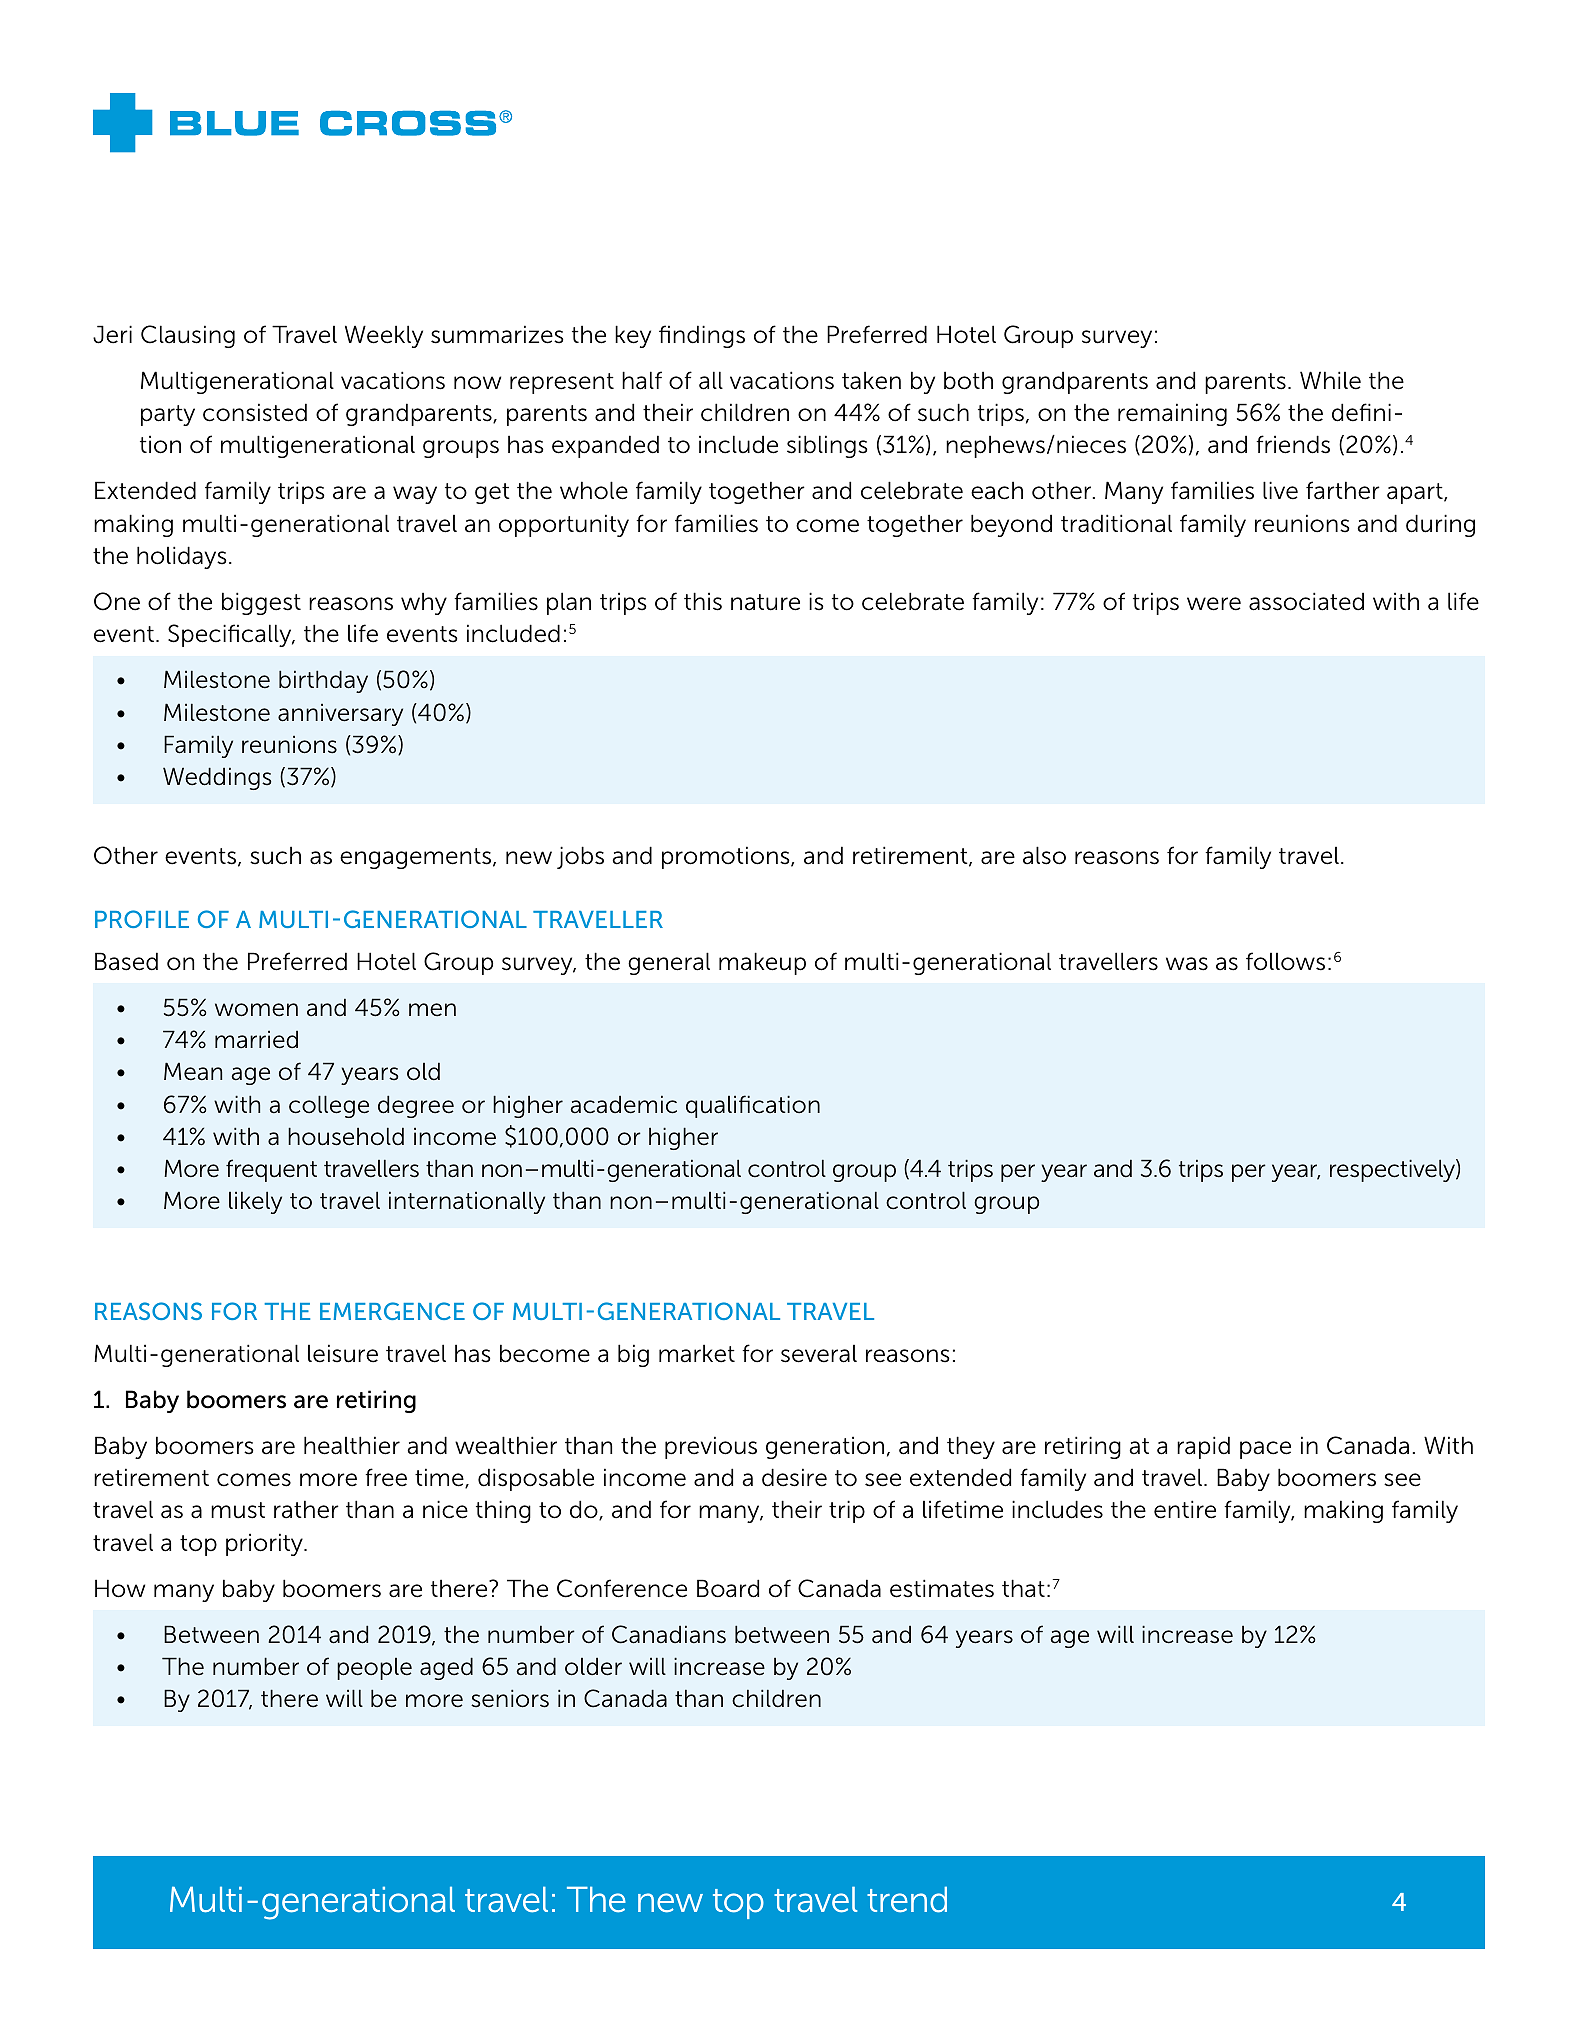  I want to click on consisted, so click(255, 412).
